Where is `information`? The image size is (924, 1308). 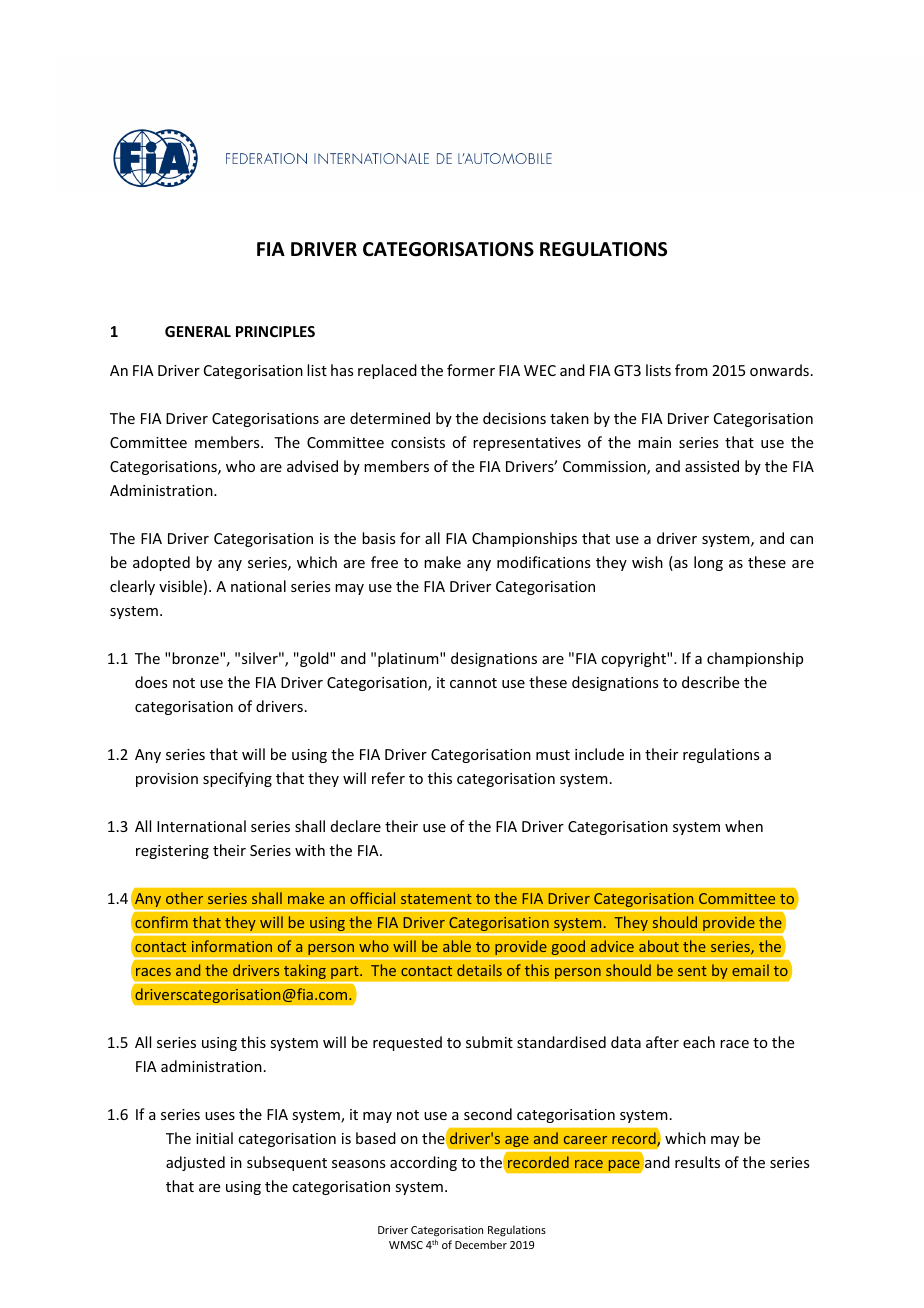
information is located at coordinates (232, 946).
